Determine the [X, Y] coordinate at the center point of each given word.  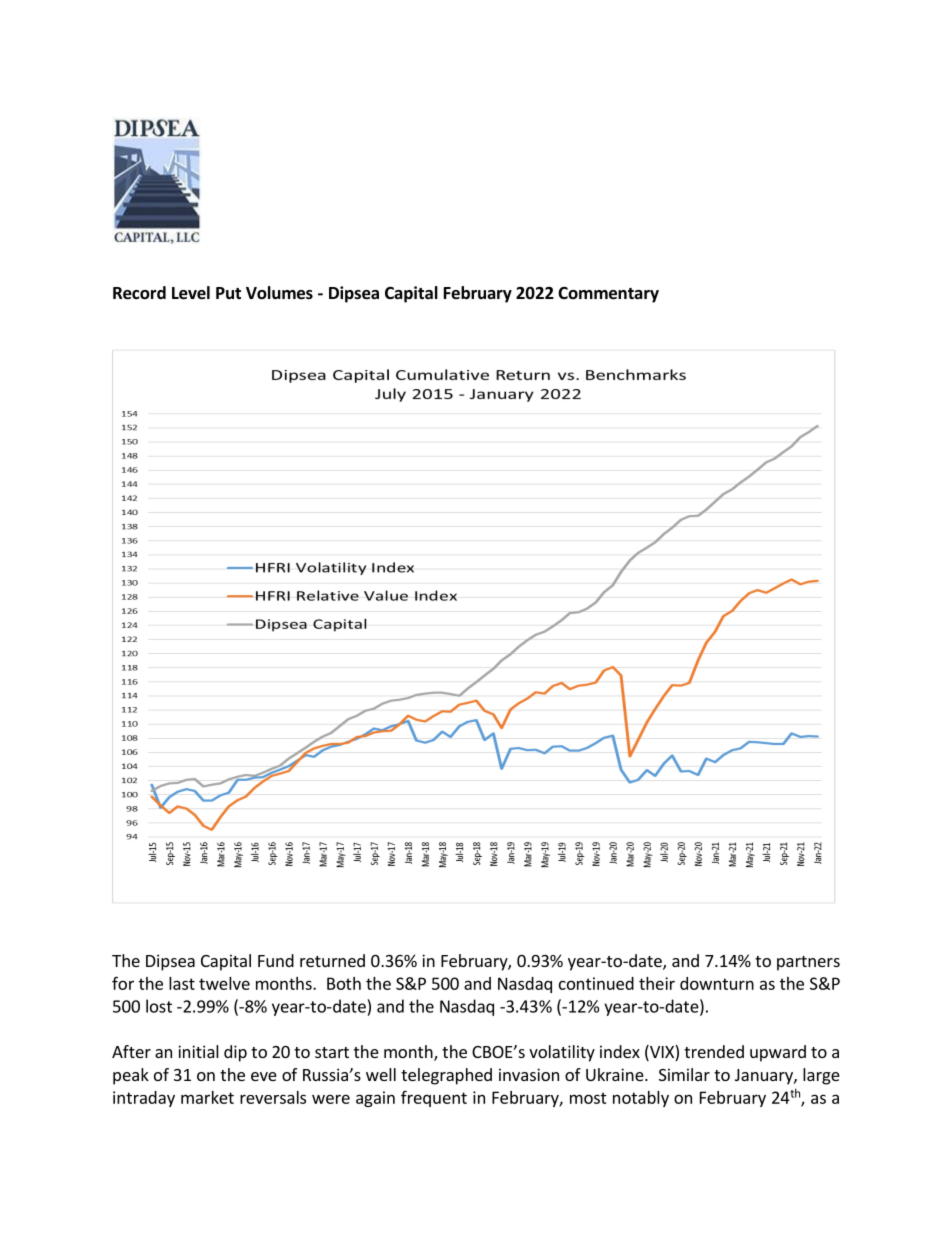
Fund [276, 960]
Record [139, 293]
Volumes [279, 293]
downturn [717, 983]
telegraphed [446, 1076]
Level [191, 293]
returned [332, 960]
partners [808, 963]
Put [228, 293]
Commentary [608, 295]
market [207, 1097]
